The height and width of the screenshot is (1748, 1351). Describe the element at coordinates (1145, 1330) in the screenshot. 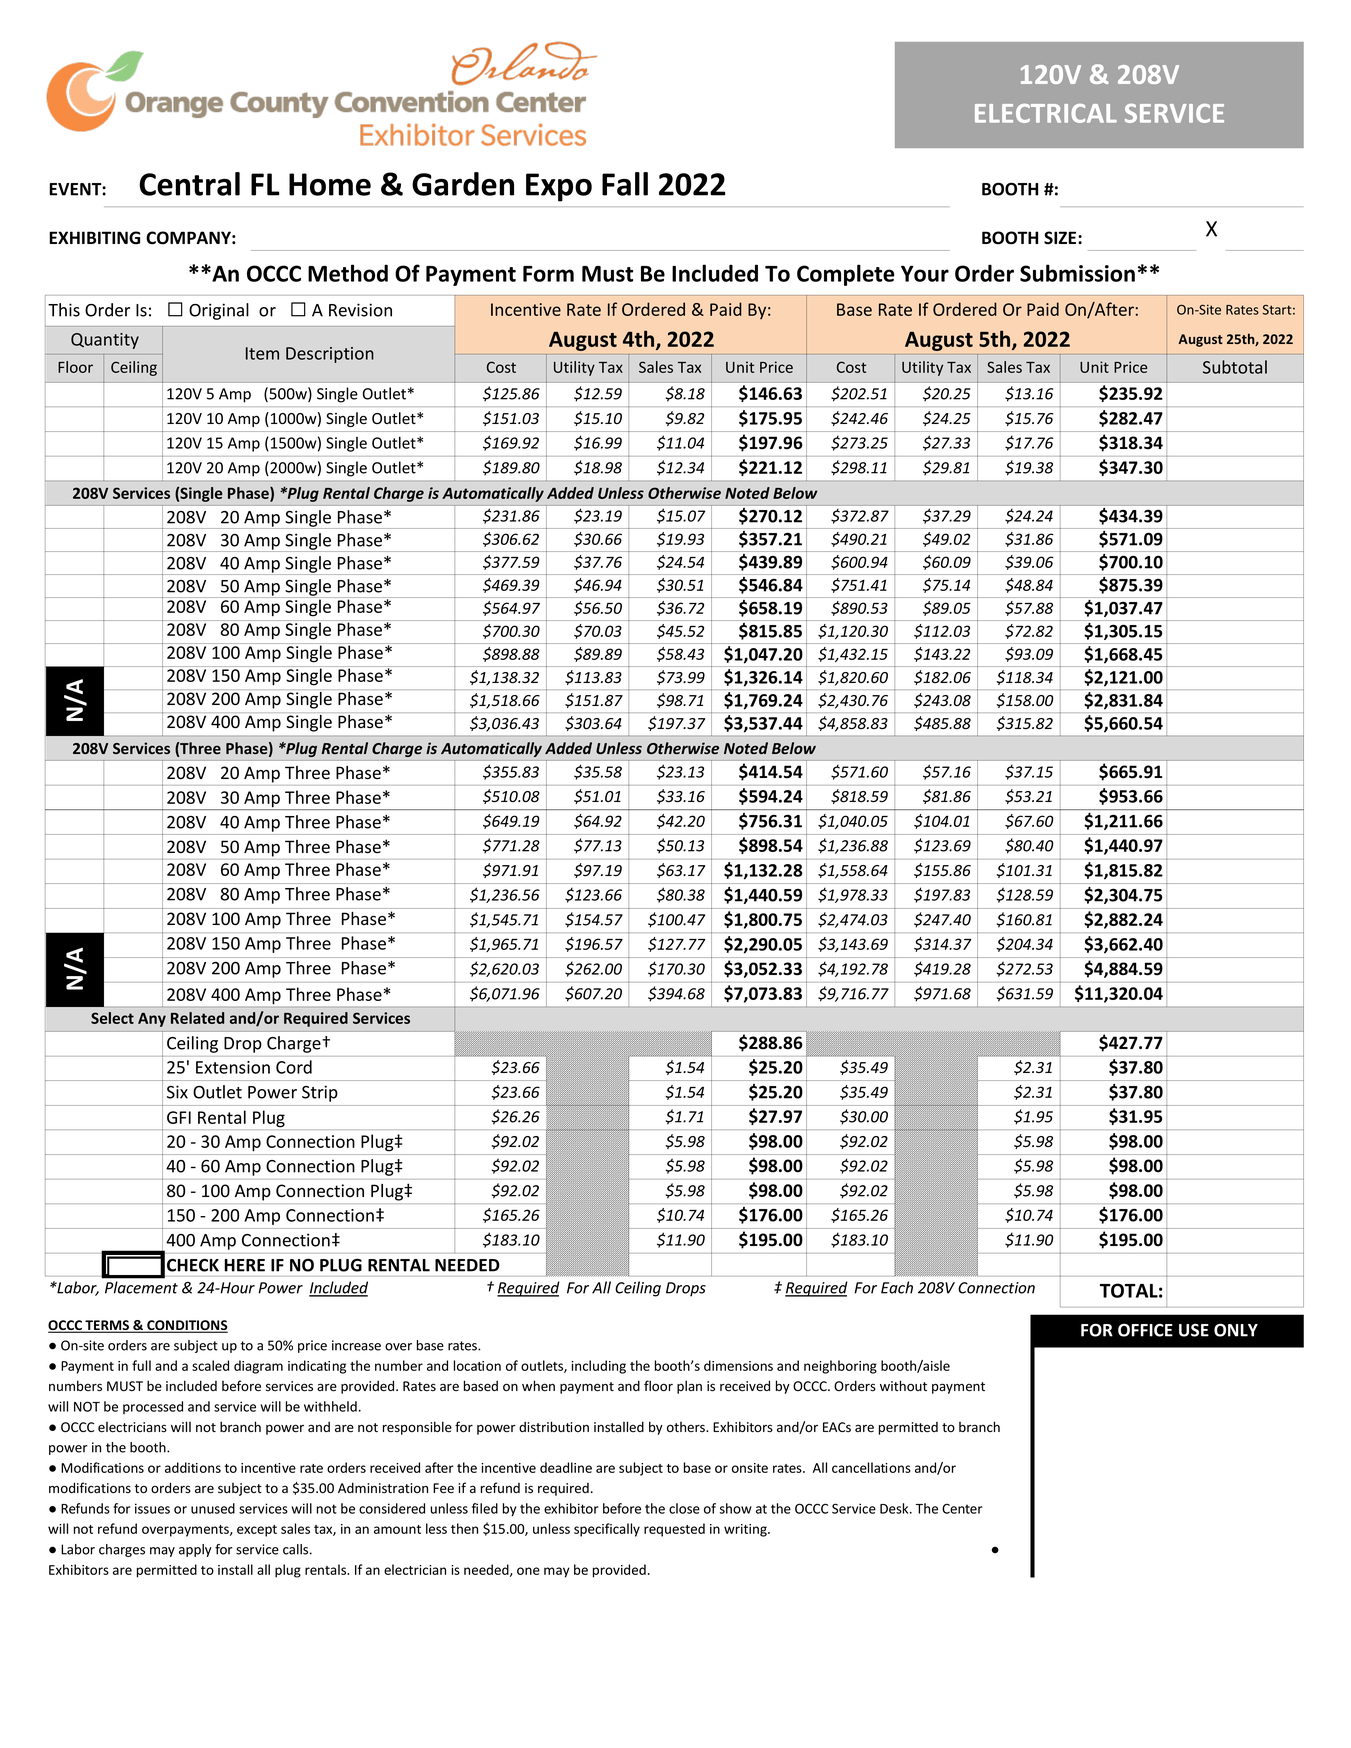

I see `OFFICE` at that location.
